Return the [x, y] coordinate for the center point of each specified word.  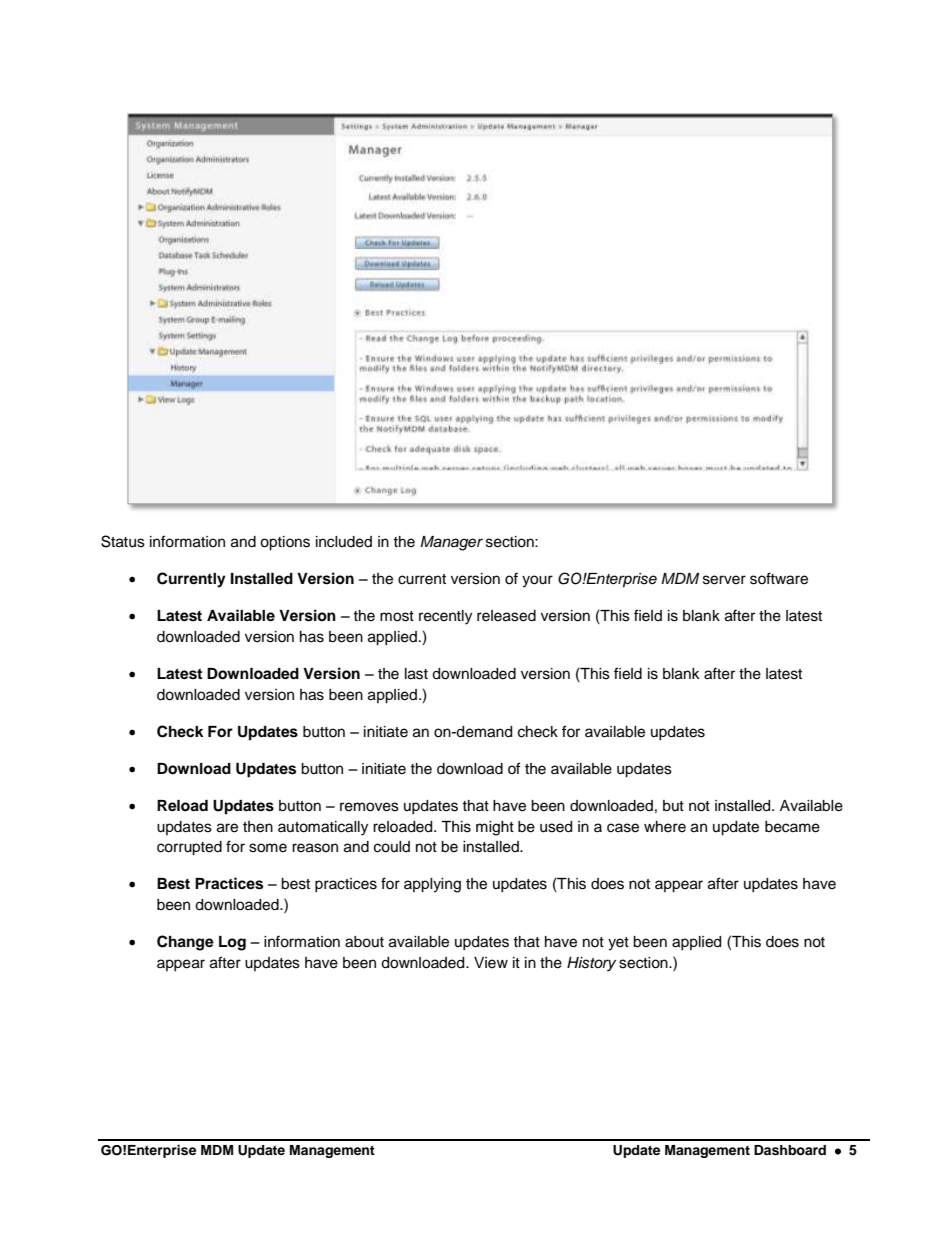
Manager [451, 543]
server [724, 580]
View [491, 963]
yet [618, 944]
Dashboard [790, 1150]
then [258, 827]
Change [185, 943]
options [285, 543]
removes [369, 807]
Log [232, 943]
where [665, 827]
